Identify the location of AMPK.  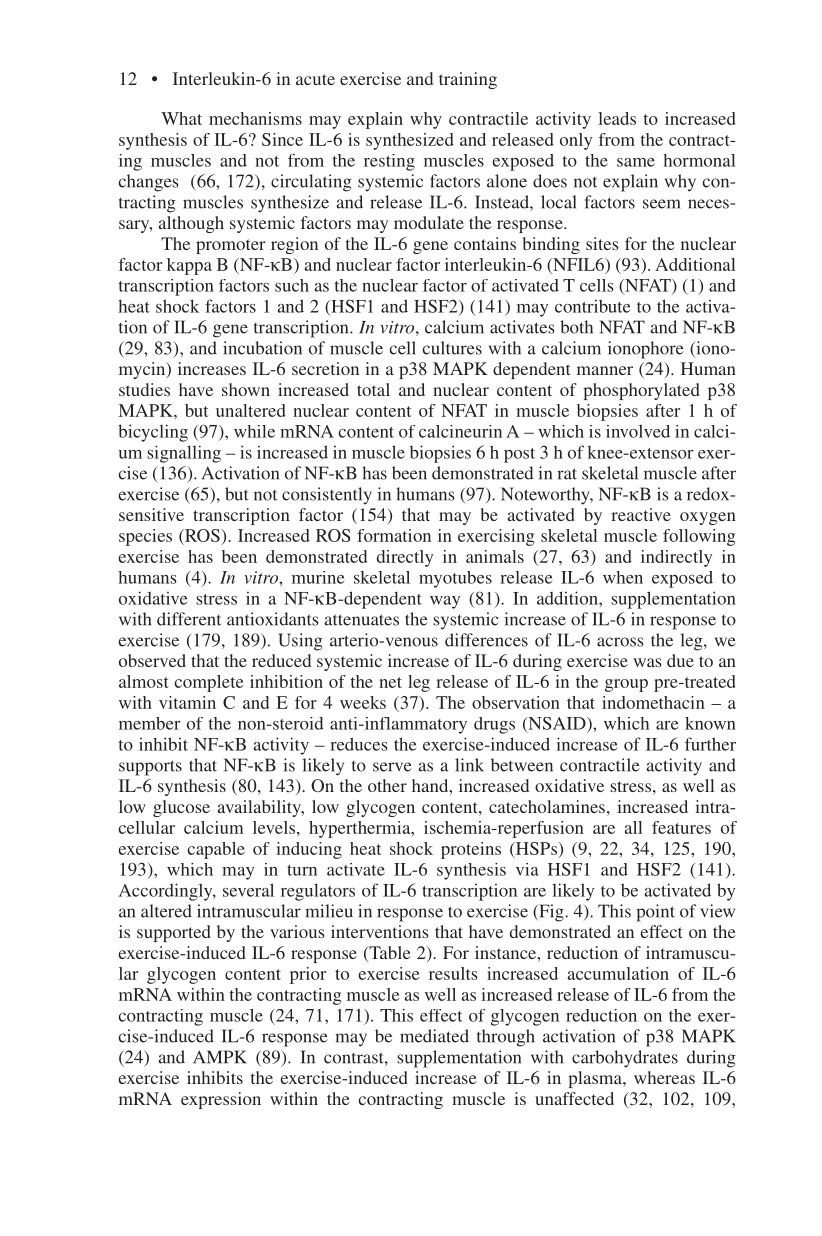
(220, 1057).
